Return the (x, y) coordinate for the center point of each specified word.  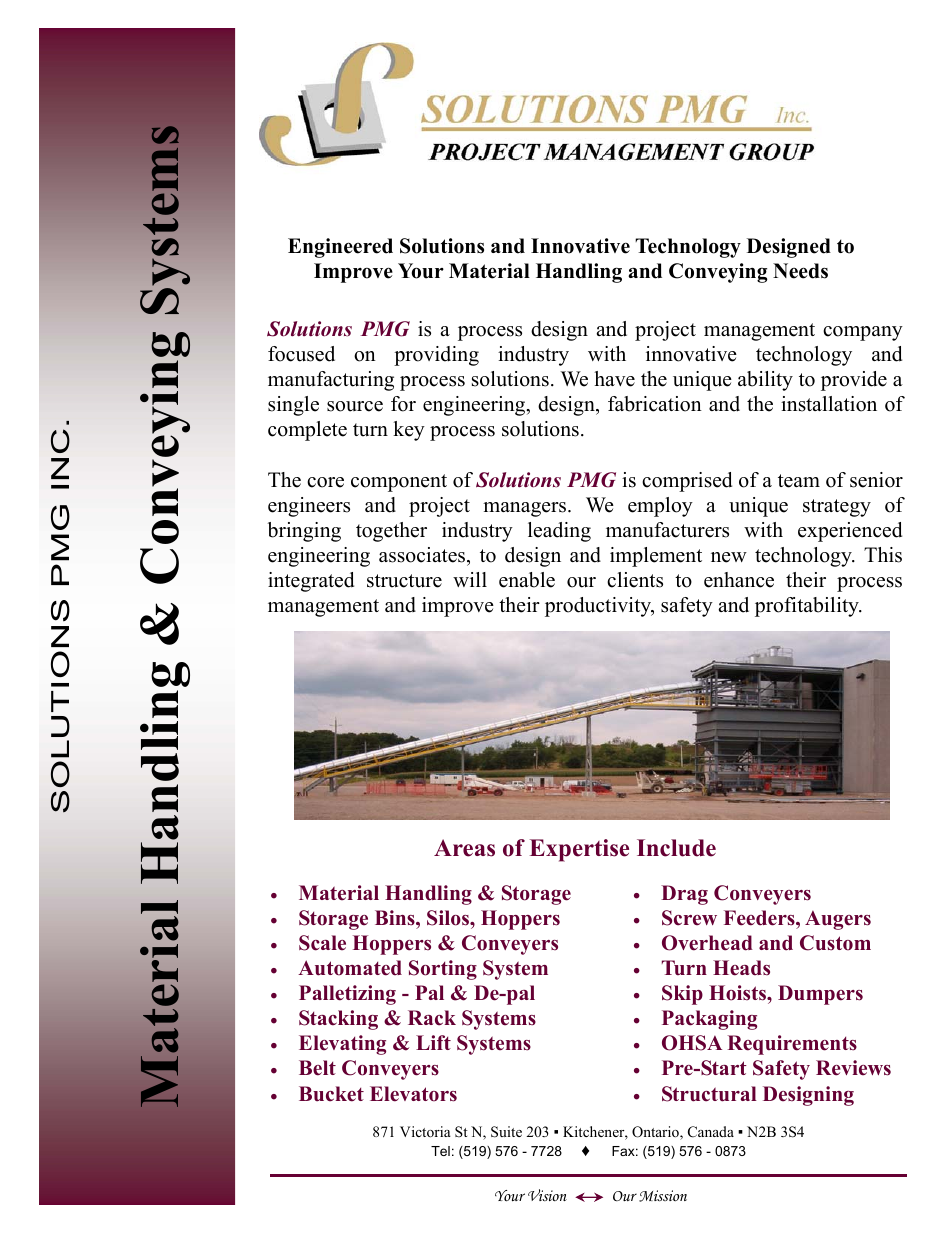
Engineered (340, 248)
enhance (739, 580)
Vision (547, 1195)
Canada (711, 1132)
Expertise (579, 850)
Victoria (425, 1131)
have (614, 379)
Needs (800, 271)
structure (404, 581)
